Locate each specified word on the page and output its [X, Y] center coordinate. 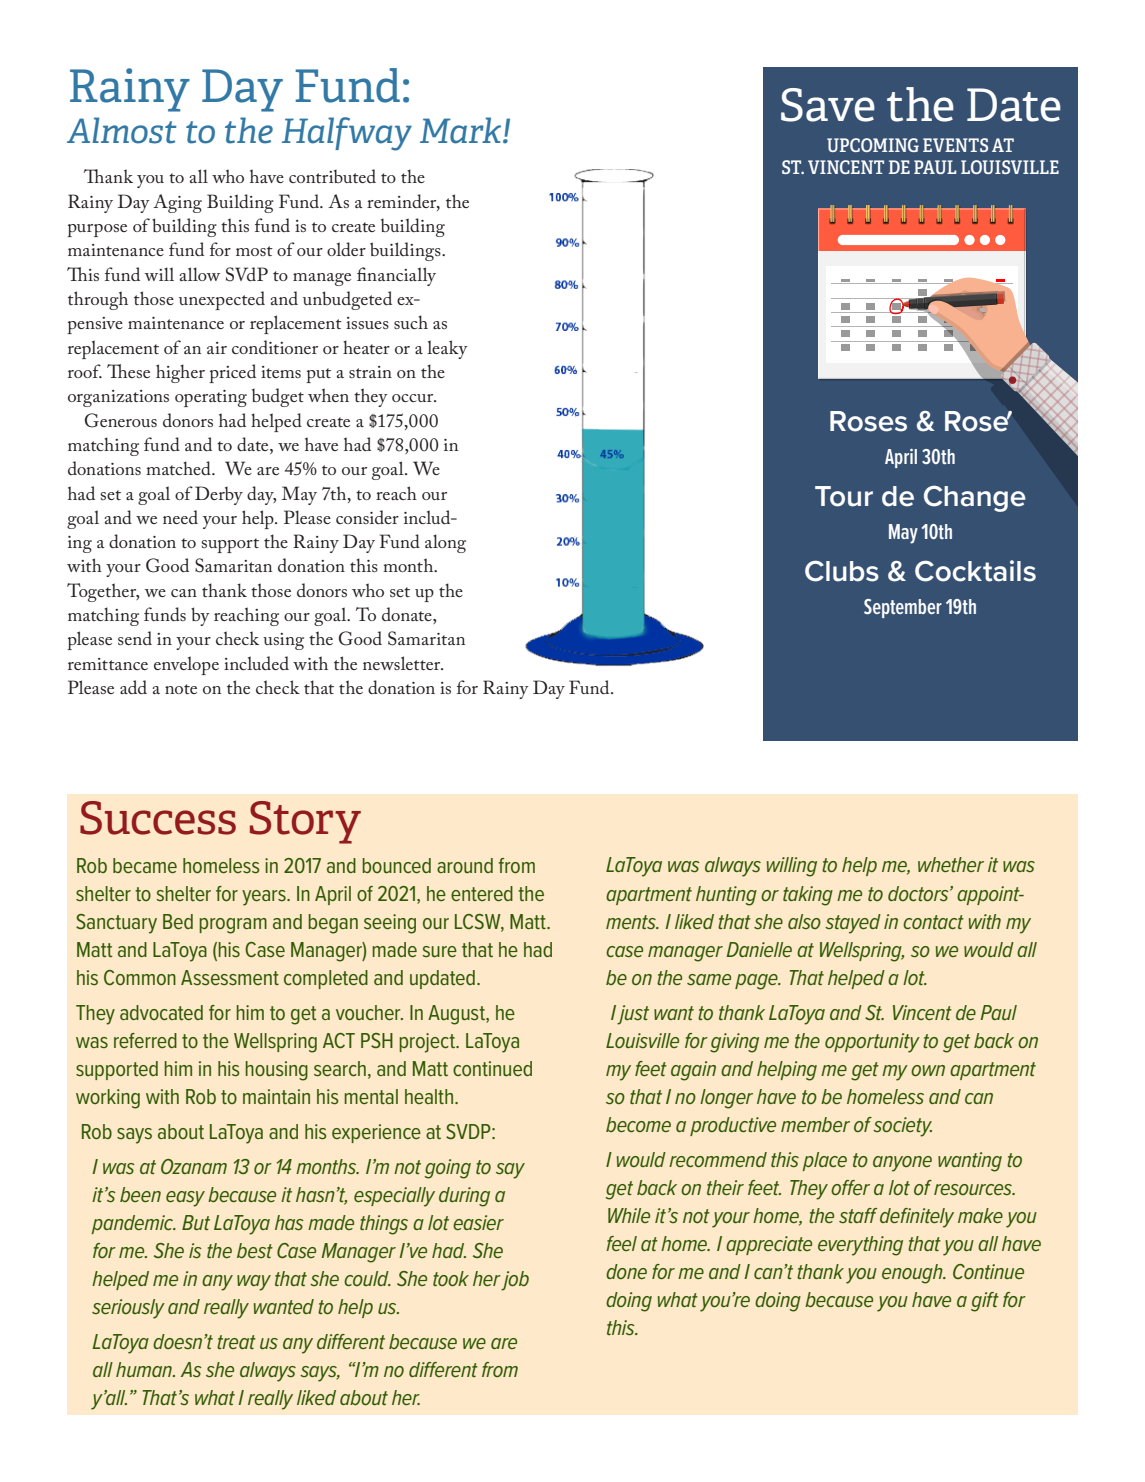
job [515, 1281]
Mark [462, 130]
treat [236, 1342]
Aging [177, 203]
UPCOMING [873, 145]
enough [913, 1274]
